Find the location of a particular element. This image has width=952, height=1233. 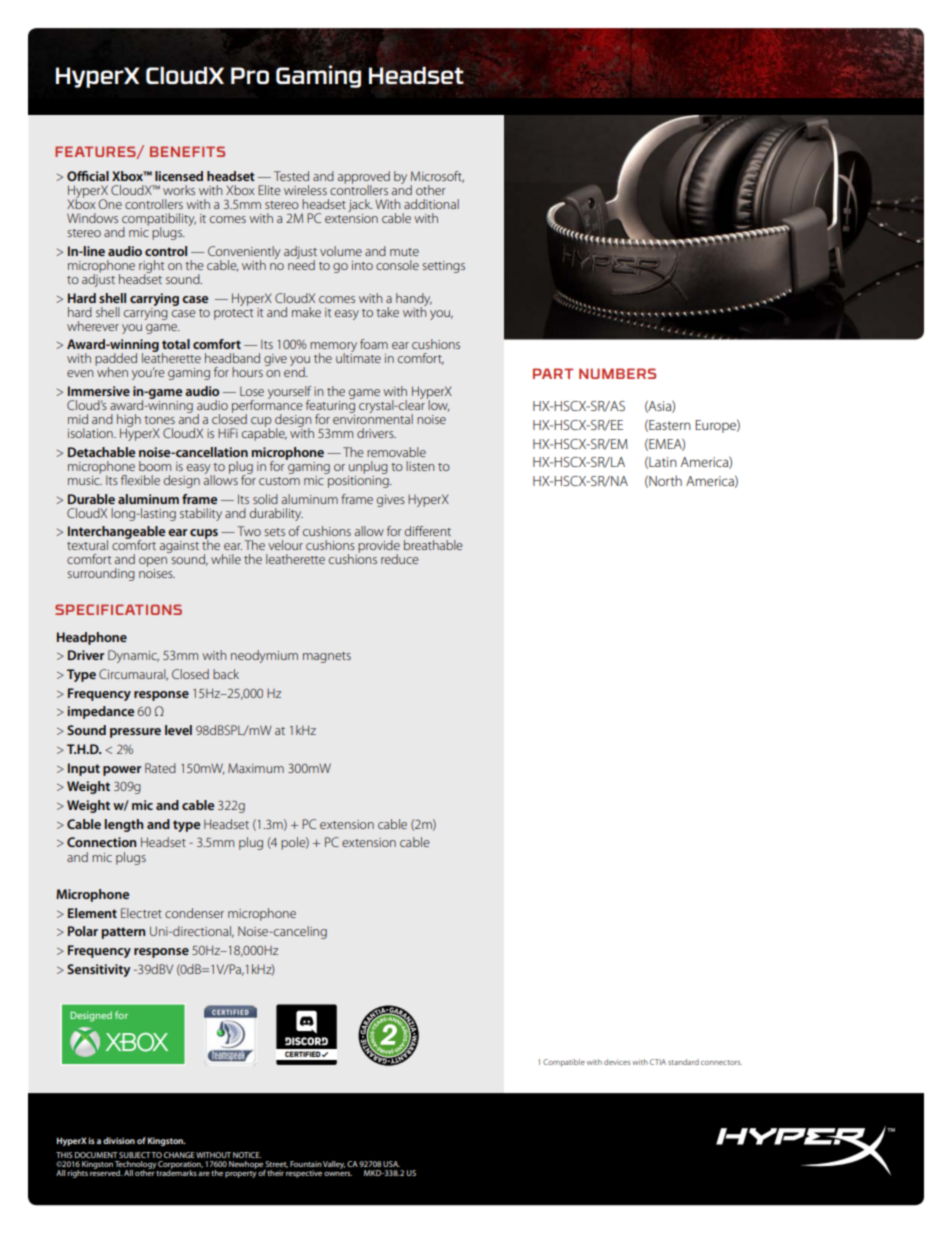

neodymium is located at coordinates (264, 656).
